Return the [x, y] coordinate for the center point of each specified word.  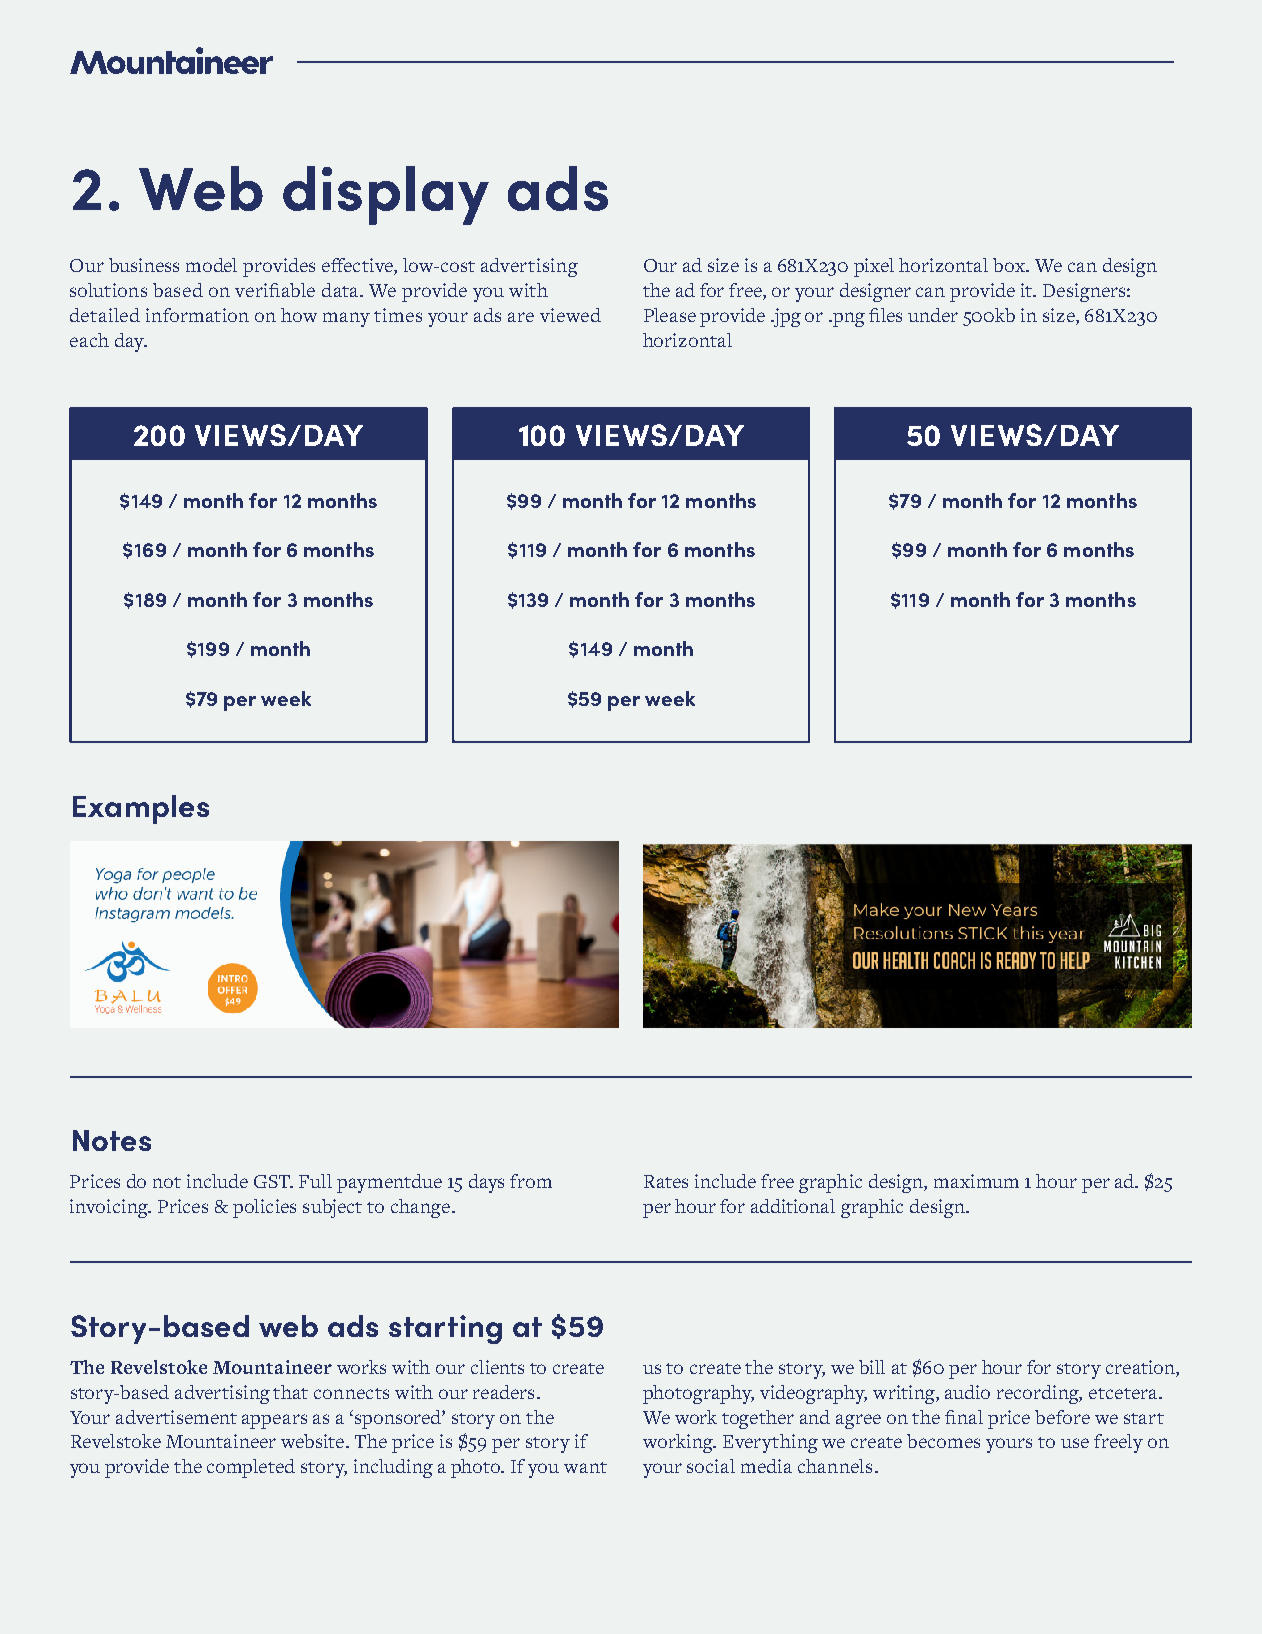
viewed [570, 315]
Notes [112, 1140]
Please [670, 315]
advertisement [176, 1417]
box [1010, 265]
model [211, 265]
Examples [141, 809]
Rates [666, 1181]
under [933, 315]
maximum [976, 1181]
